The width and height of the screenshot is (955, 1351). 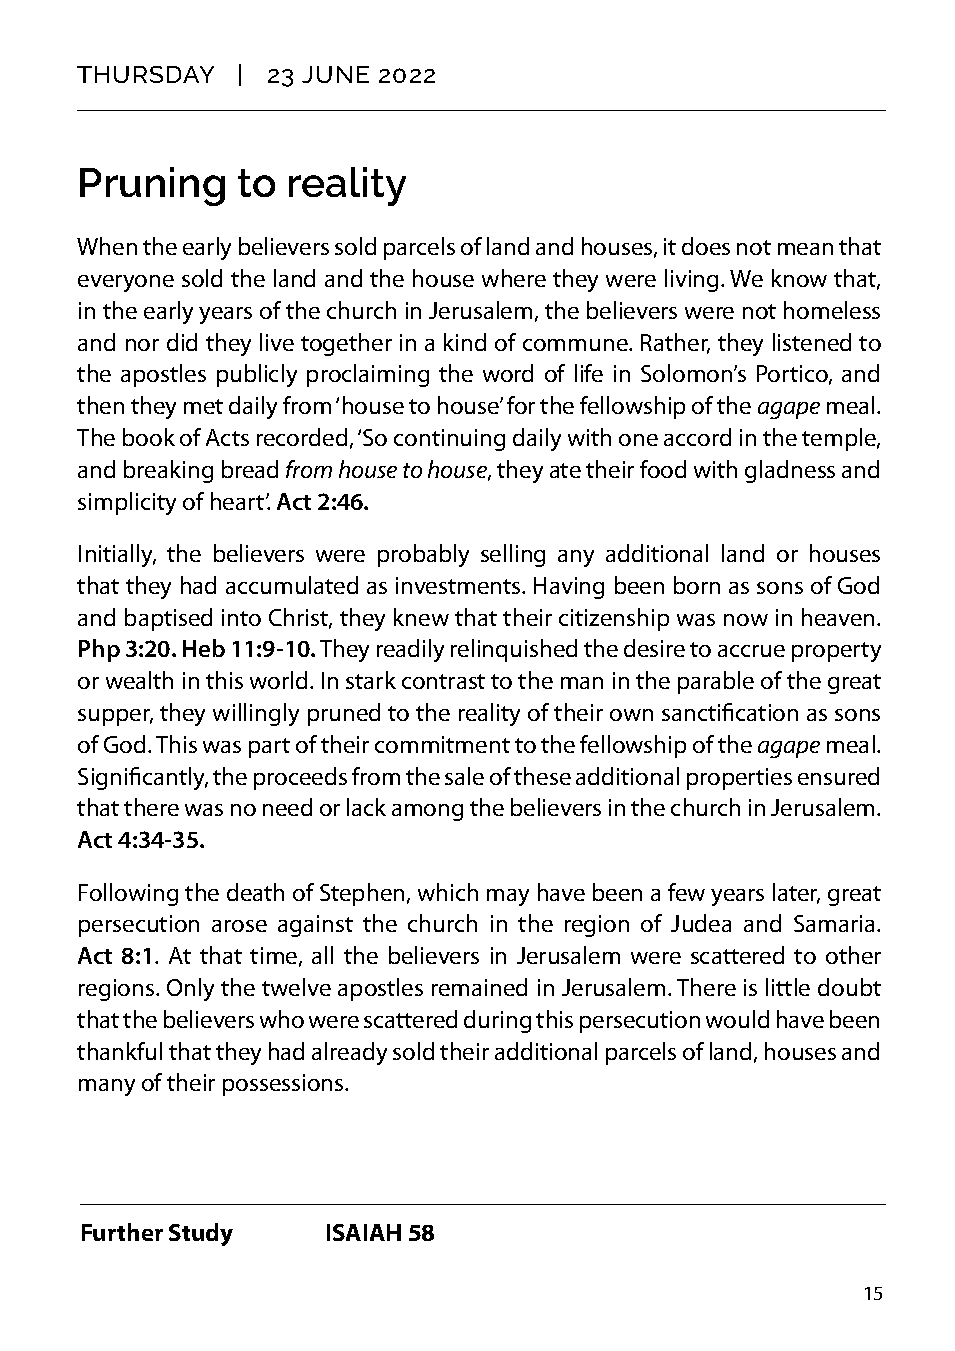 I want to click on Further, so click(x=122, y=1232).
